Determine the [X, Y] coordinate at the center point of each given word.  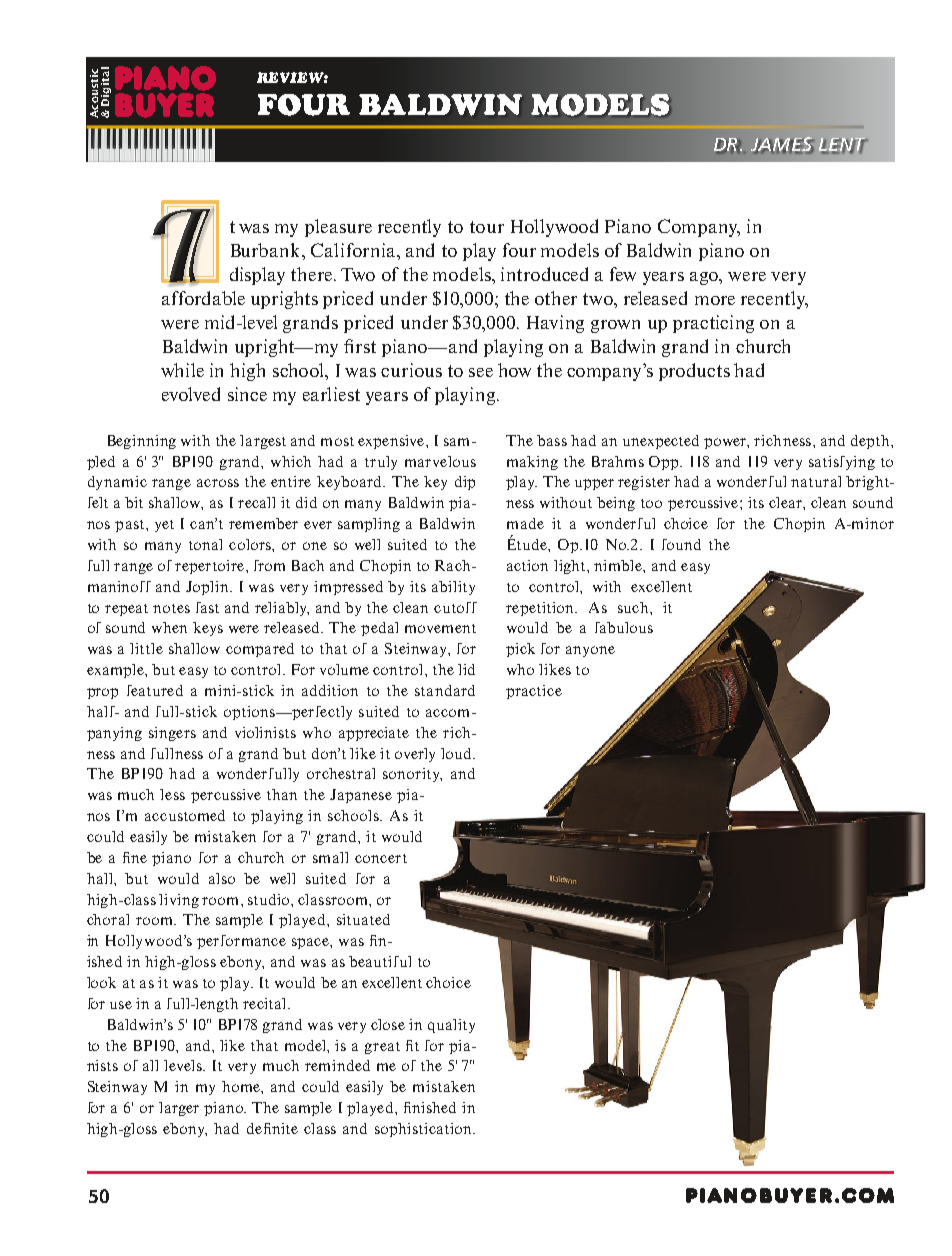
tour [487, 227]
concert [381, 858]
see [481, 372]
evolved [191, 394]
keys [208, 629]
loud [457, 753]
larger [179, 1109]
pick [520, 650]
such [634, 607]
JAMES [782, 145]
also [222, 878]
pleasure [338, 228]
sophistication [424, 1130]
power [726, 443]
